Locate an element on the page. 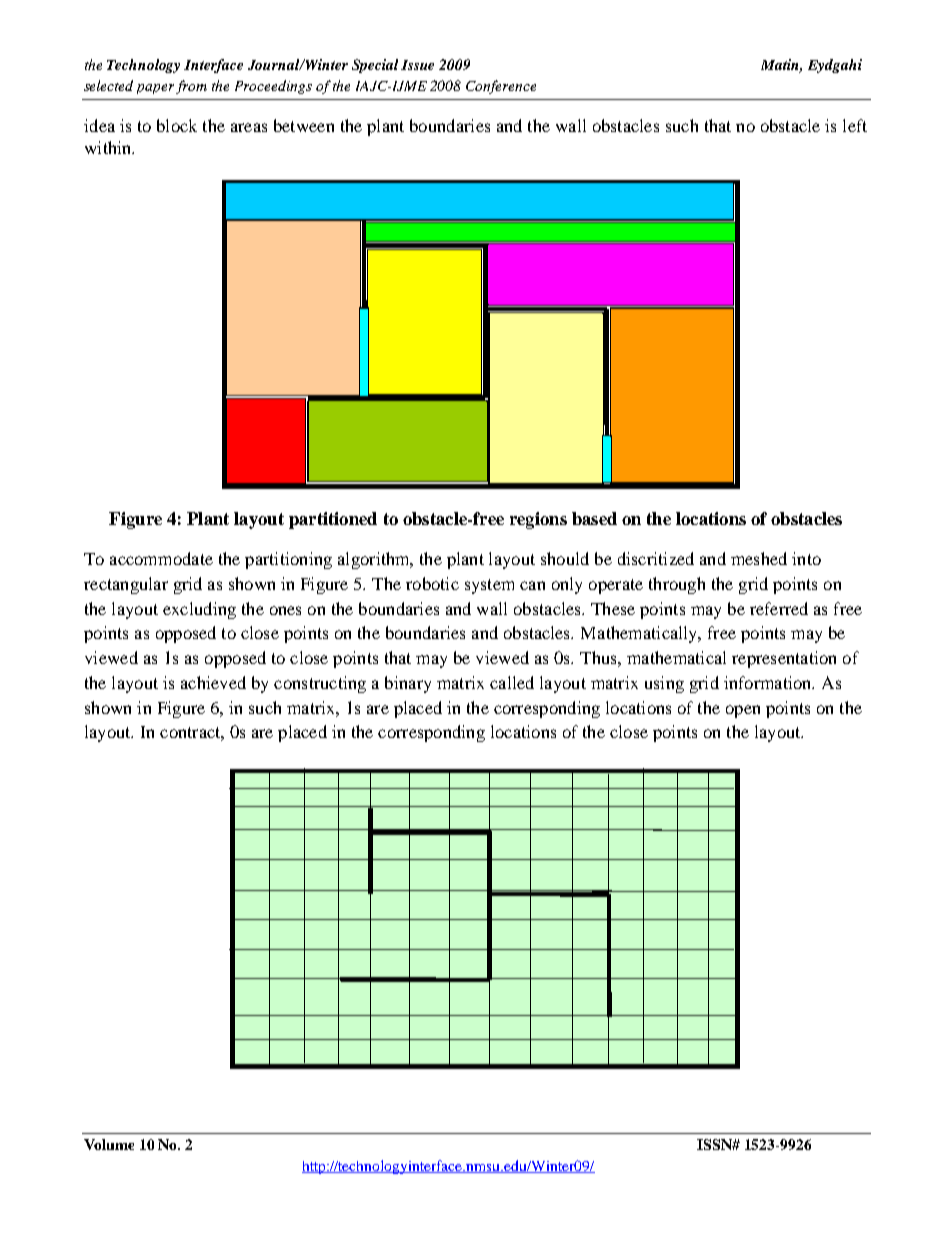  called is located at coordinates (512, 682).
